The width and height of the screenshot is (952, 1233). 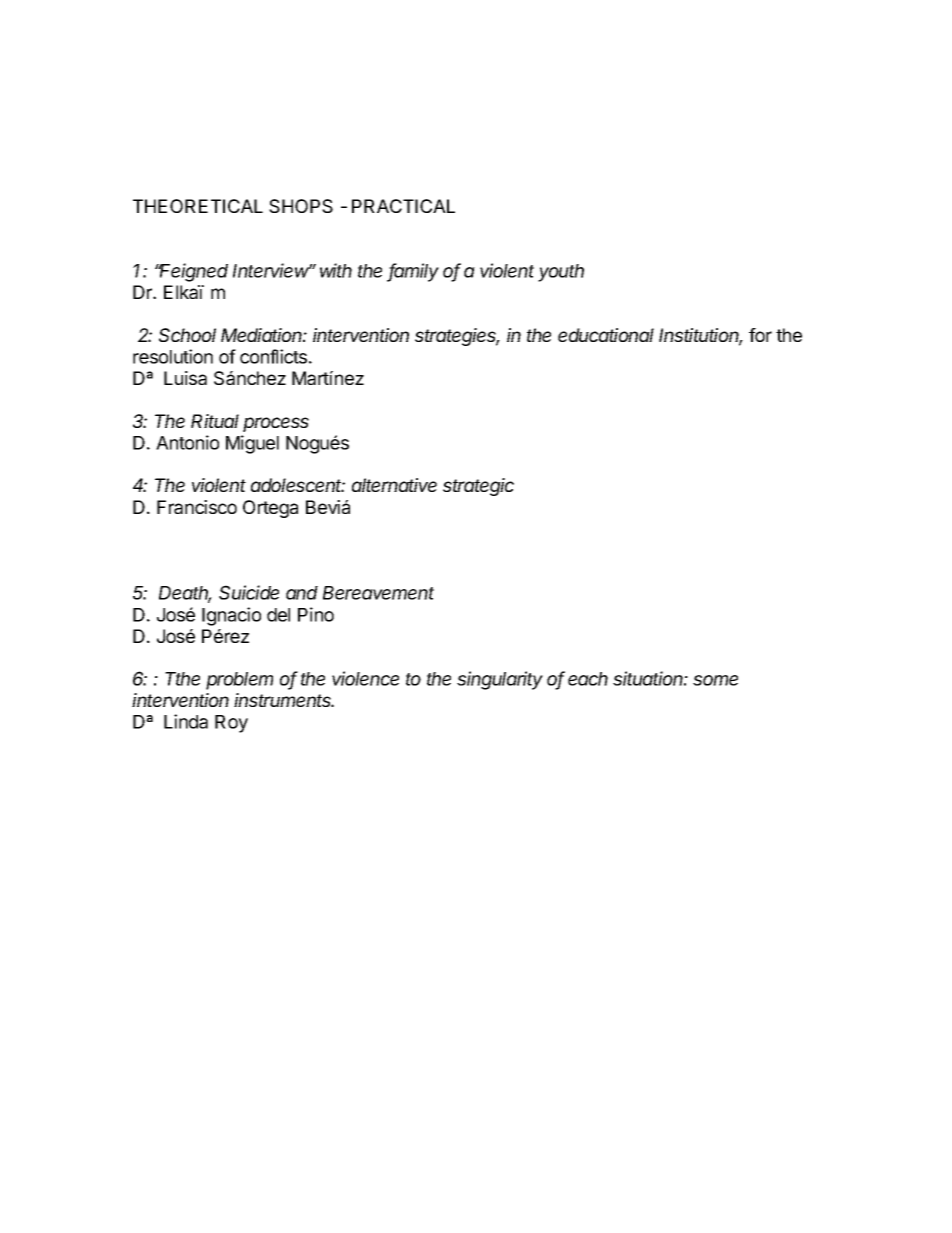 I want to click on alternative, so click(x=394, y=485).
